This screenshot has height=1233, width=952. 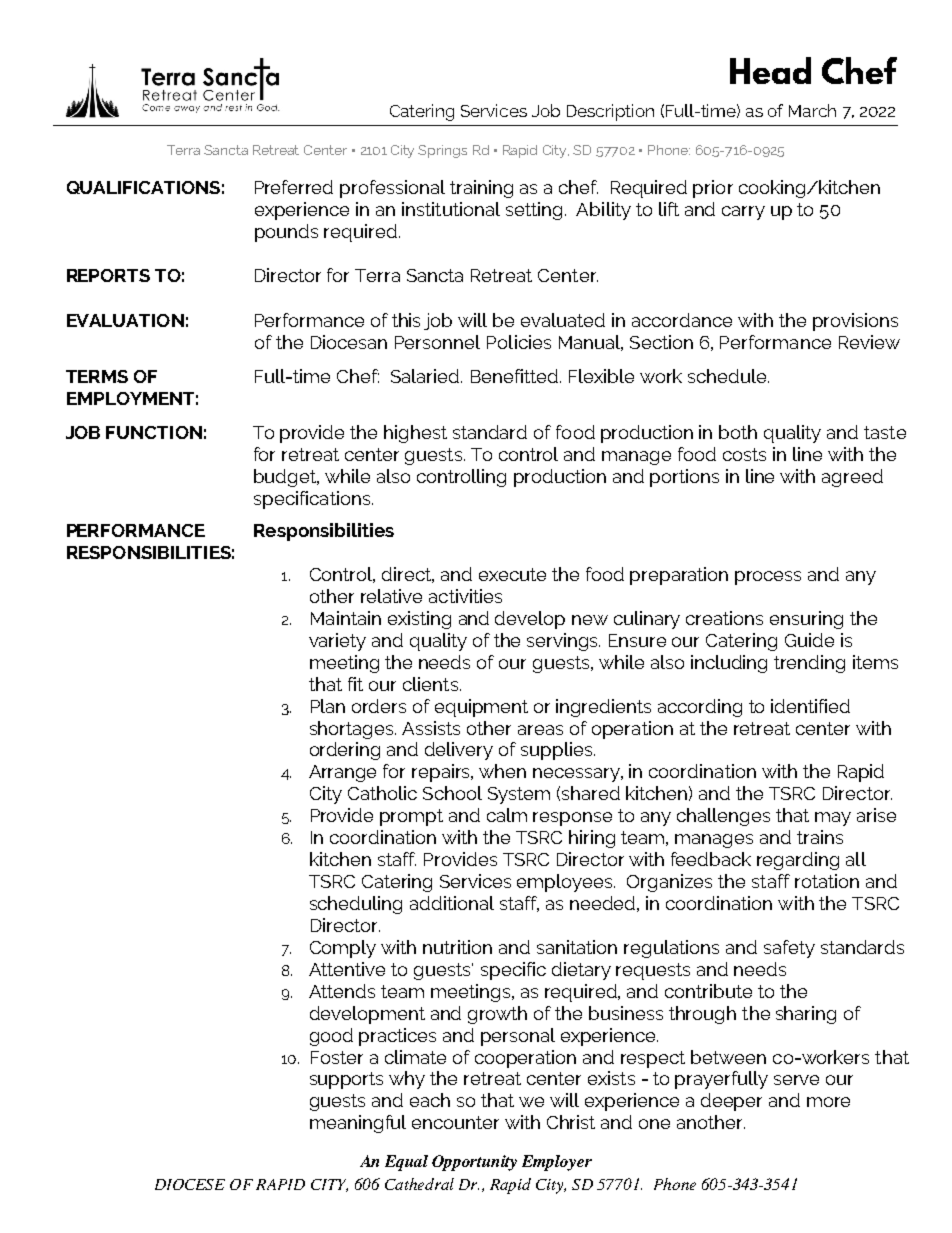 What do you see at coordinates (190, 1184) in the screenshot?
I see `DIOCESE` at bounding box center [190, 1184].
